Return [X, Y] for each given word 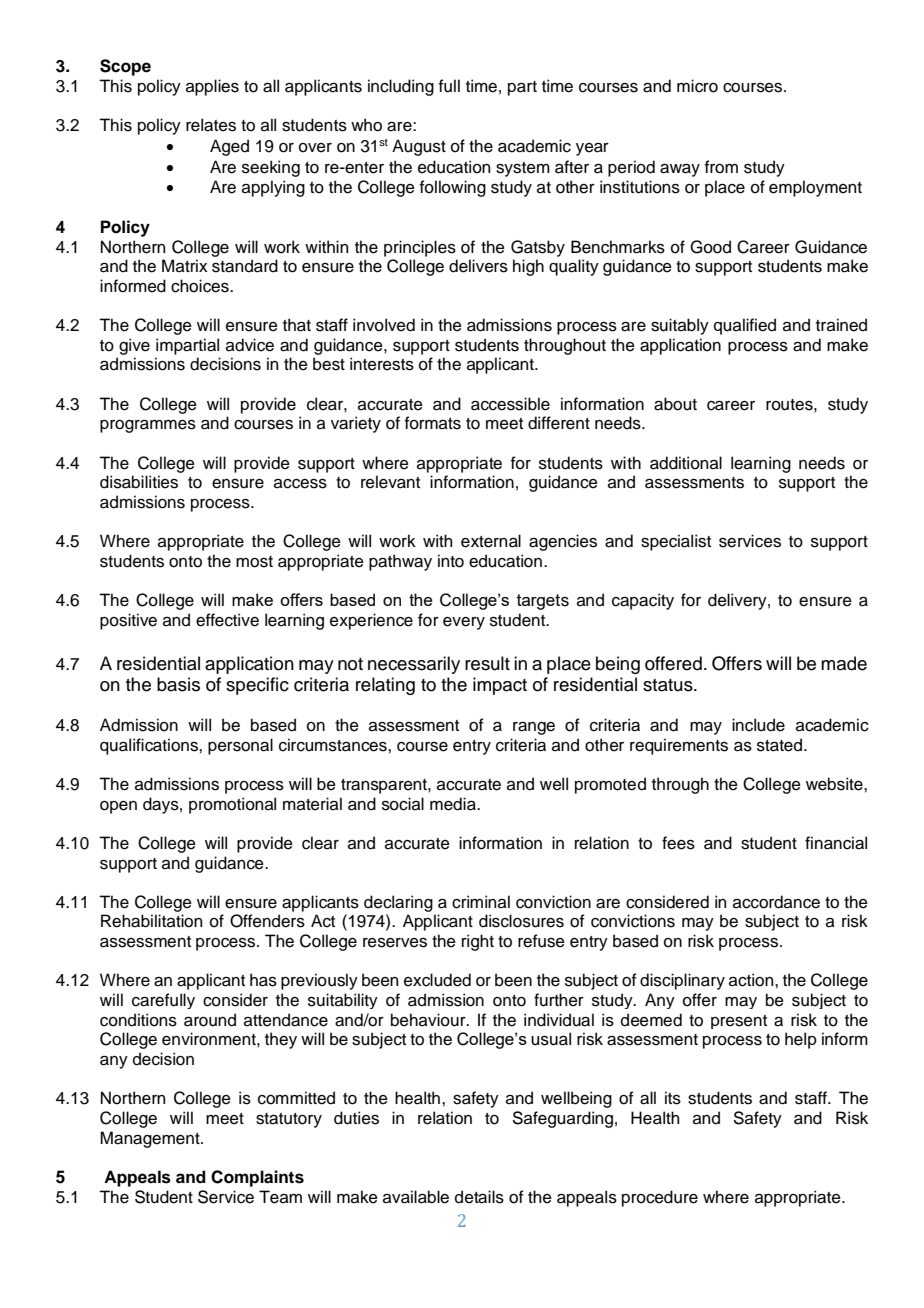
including [401, 87]
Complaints [257, 1178]
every [464, 623]
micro [697, 86]
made [844, 663]
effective [227, 620]
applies [212, 87]
